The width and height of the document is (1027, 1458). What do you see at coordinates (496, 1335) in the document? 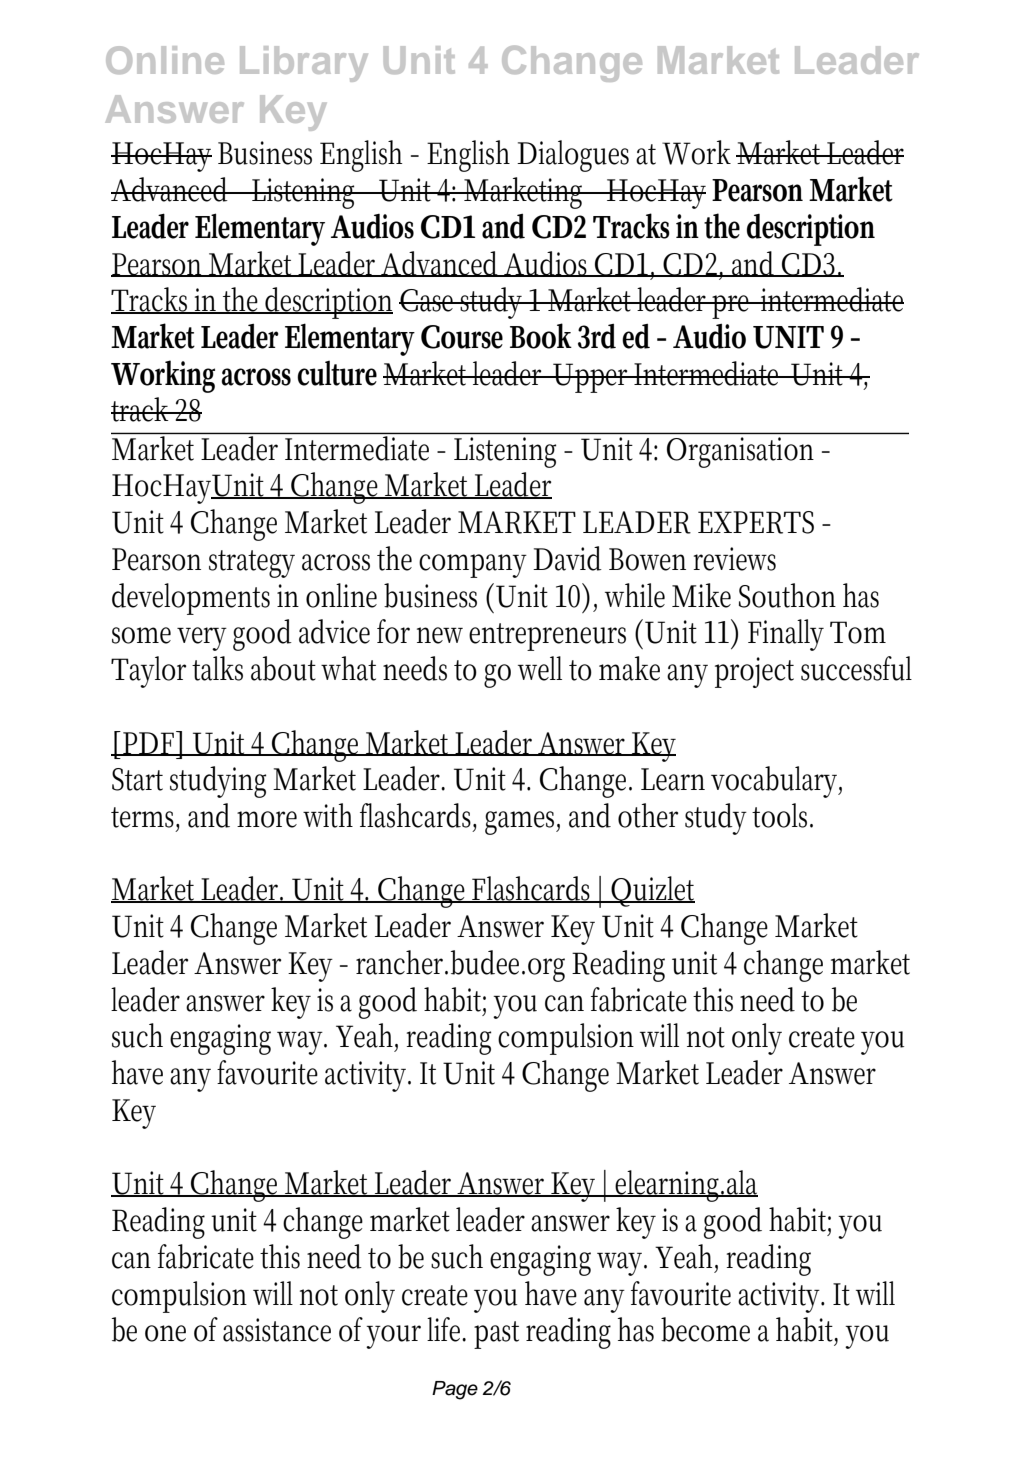
I see `past` at bounding box center [496, 1335].
